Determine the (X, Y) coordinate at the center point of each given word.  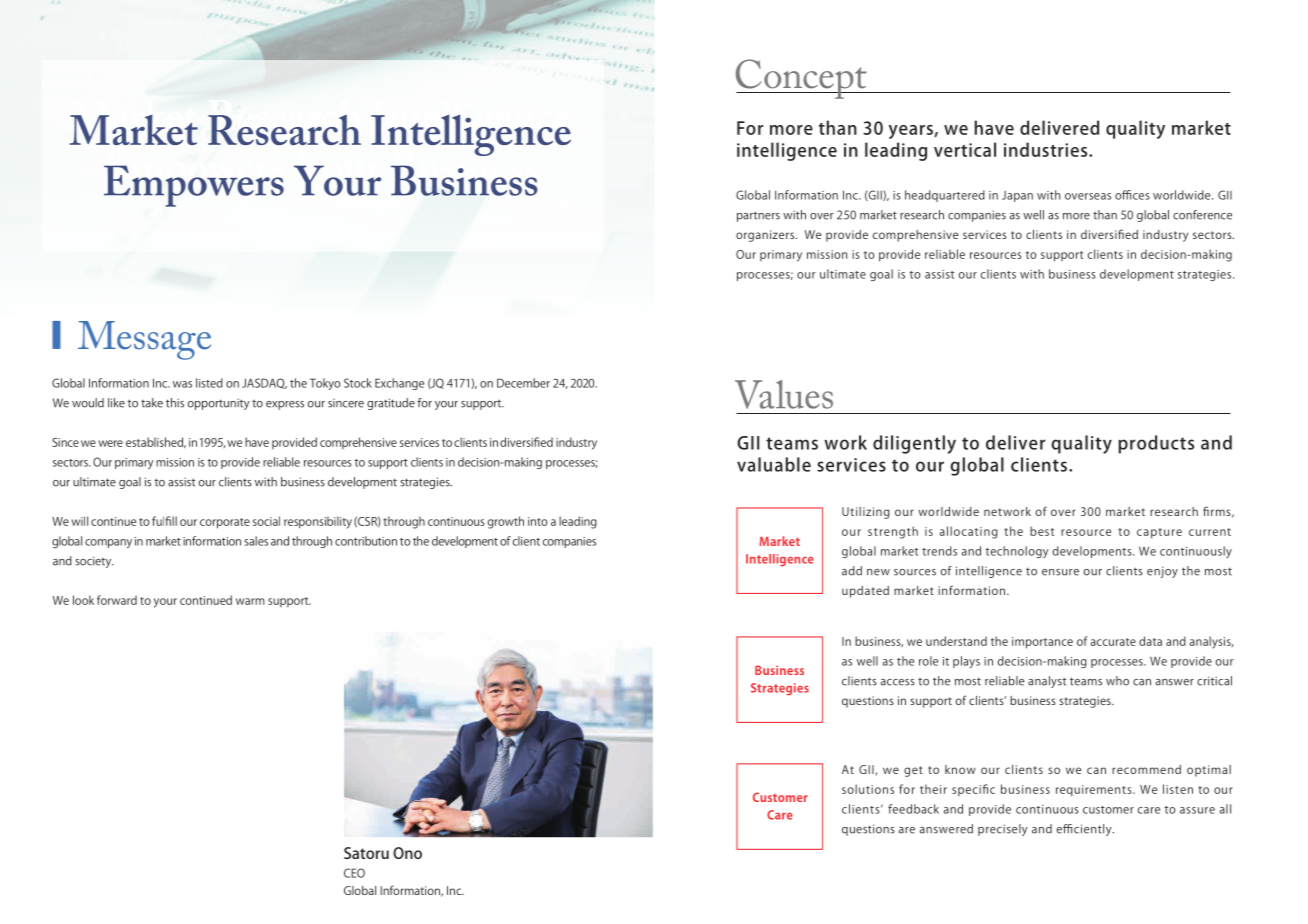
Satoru (366, 853)
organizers (766, 236)
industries (1047, 149)
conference (1202, 215)
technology (1017, 552)
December (523, 383)
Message (144, 340)
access (898, 682)
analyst (1047, 682)
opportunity (219, 404)
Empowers (194, 186)
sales (256, 541)
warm (250, 601)
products (1156, 444)
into (538, 521)
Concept (802, 79)
